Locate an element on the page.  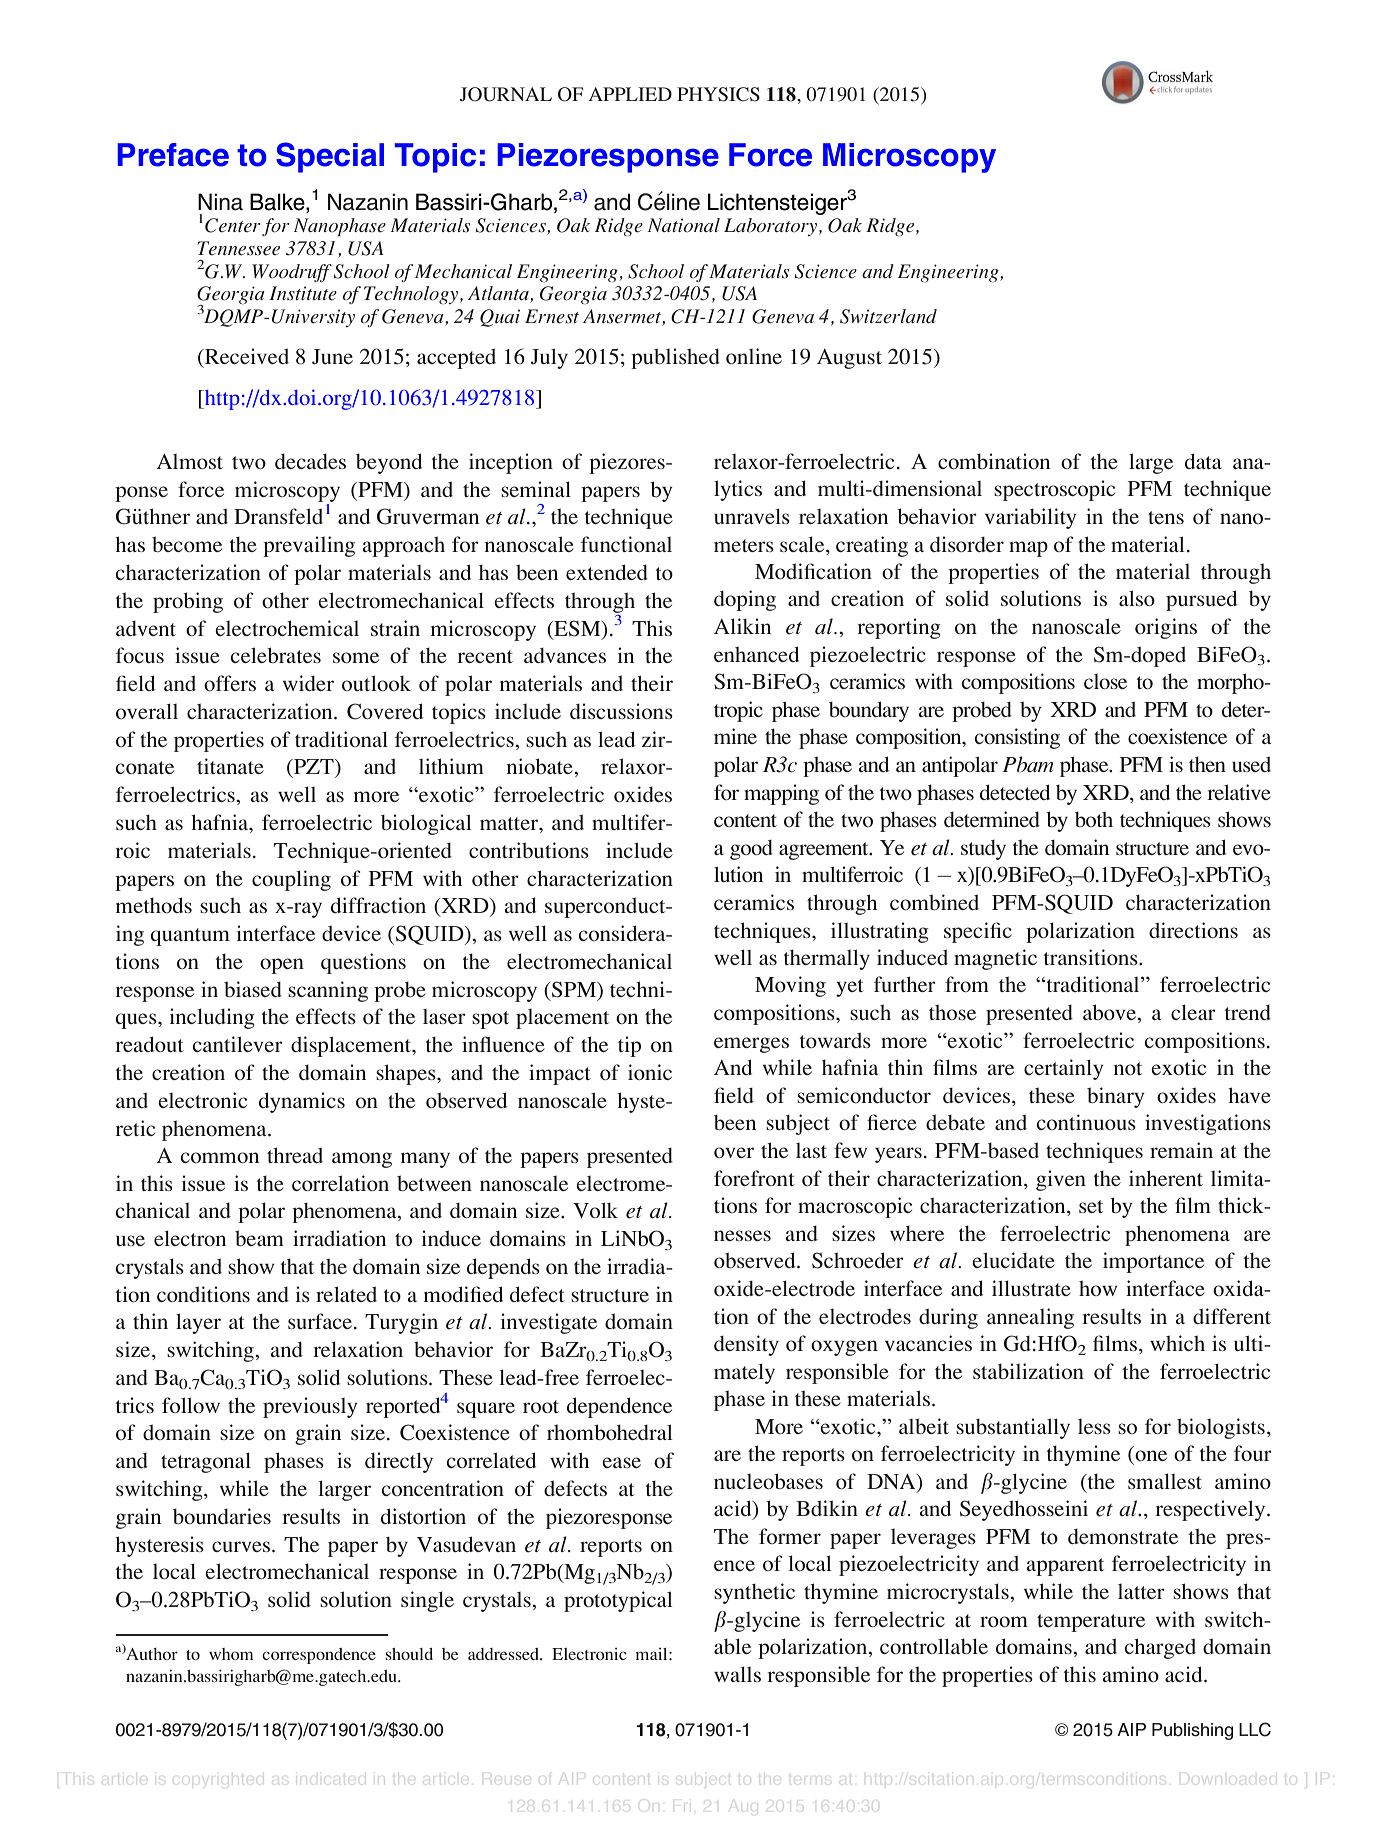
thread is located at coordinates (295, 1155).
